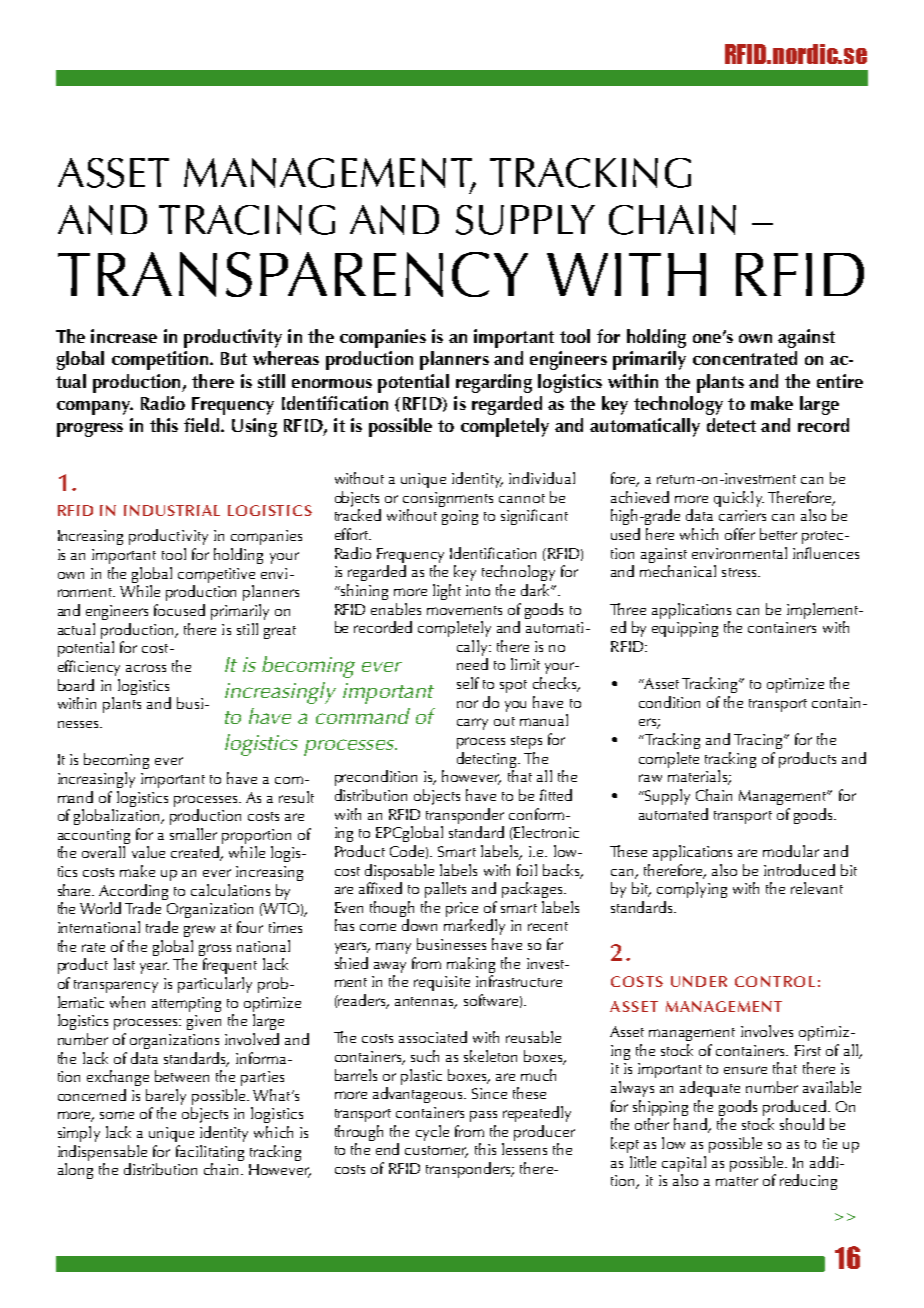  I want to click on control, so click(775, 981).
